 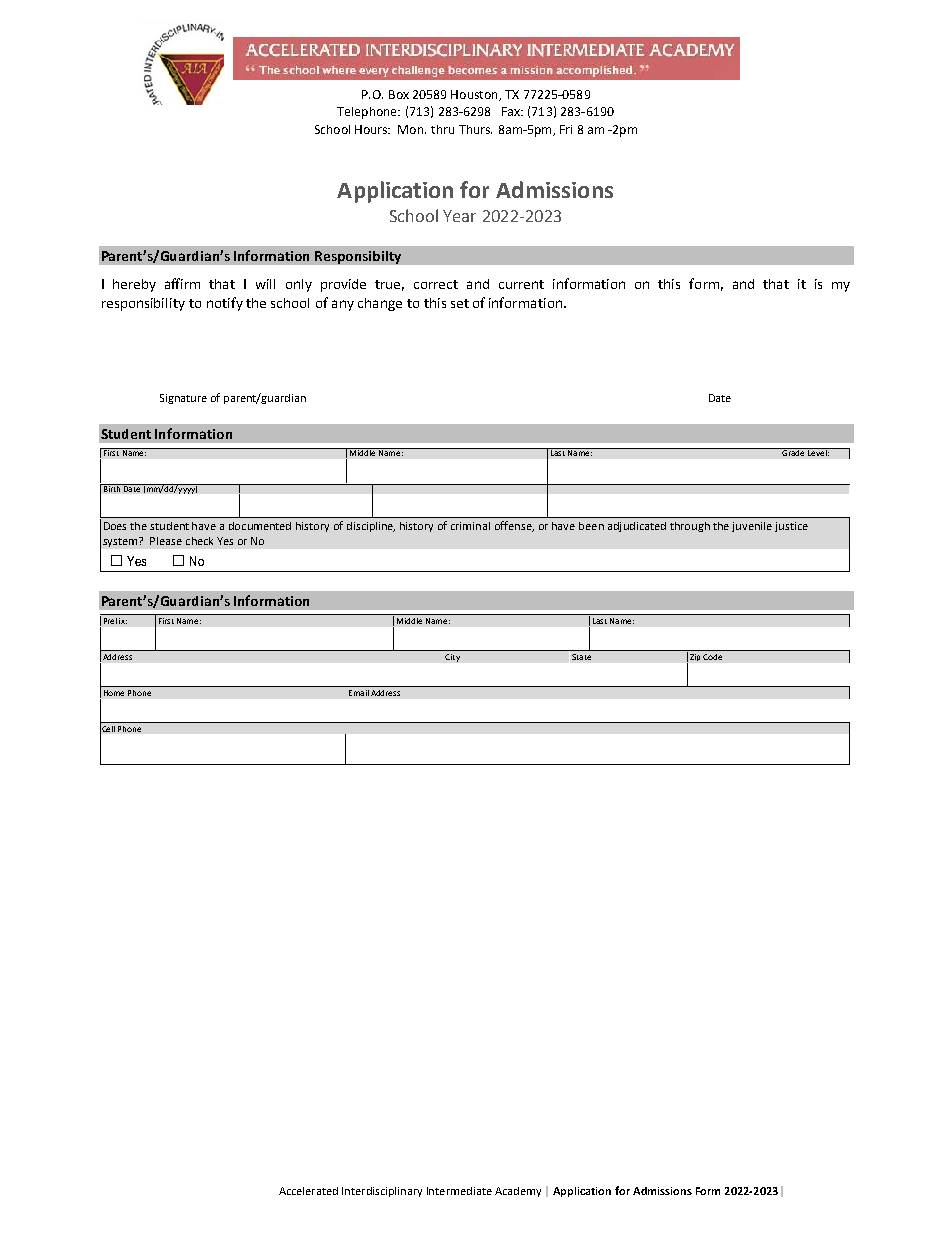 What do you see at coordinates (566, 129) in the screenshot?
I see `Fri` at bounding box center [566, 129].
